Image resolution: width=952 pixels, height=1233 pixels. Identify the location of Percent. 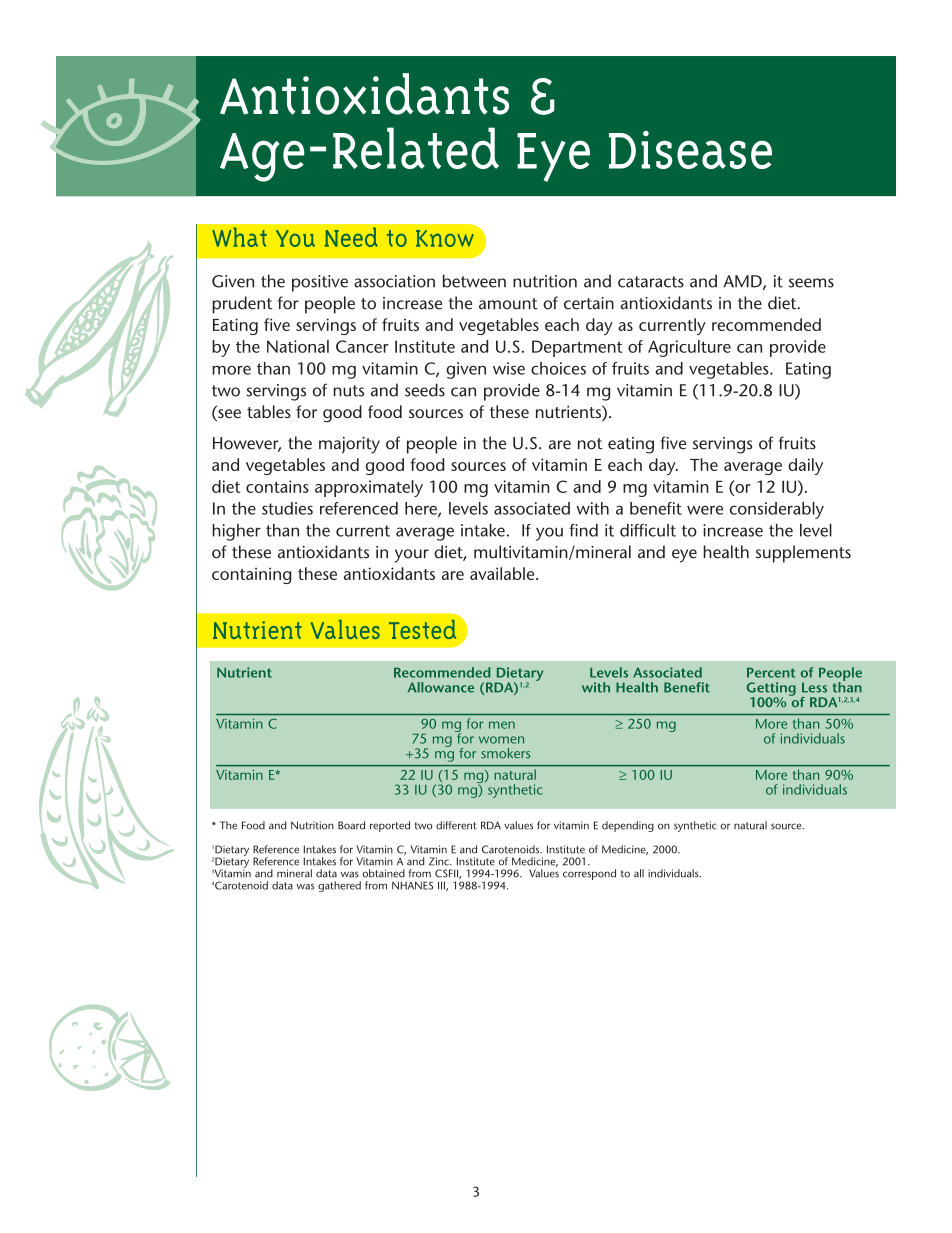
(771, 673).
